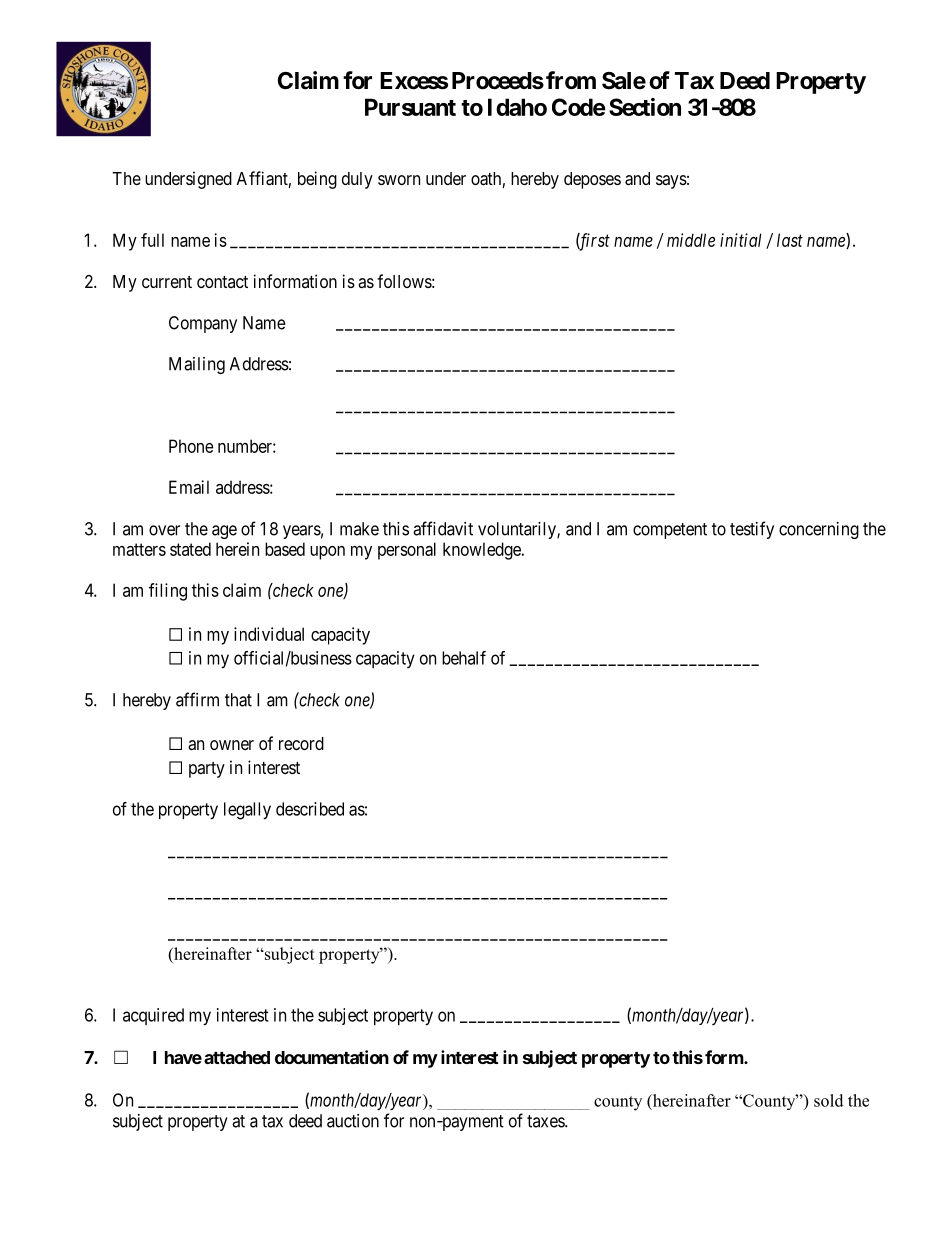 Image resolution: width=952 pixels, height=1233 pixels. Describe the element at coordinates (752, 530) in the screenshot. I see `testify` at that location.
